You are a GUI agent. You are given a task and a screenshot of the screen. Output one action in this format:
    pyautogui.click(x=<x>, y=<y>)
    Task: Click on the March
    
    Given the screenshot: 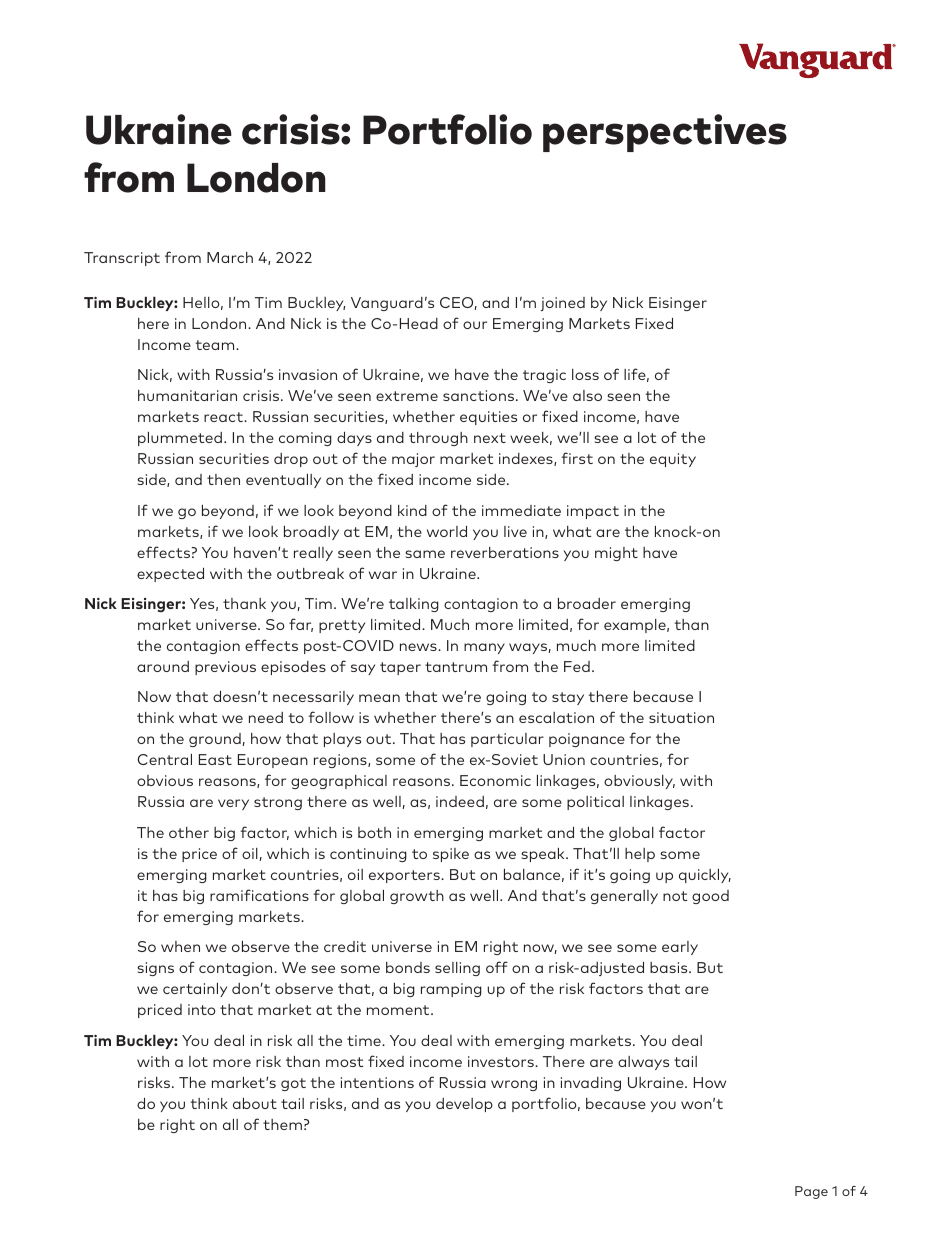 What is the action you would take?
    pyautogui.click(x=230, y=257)
